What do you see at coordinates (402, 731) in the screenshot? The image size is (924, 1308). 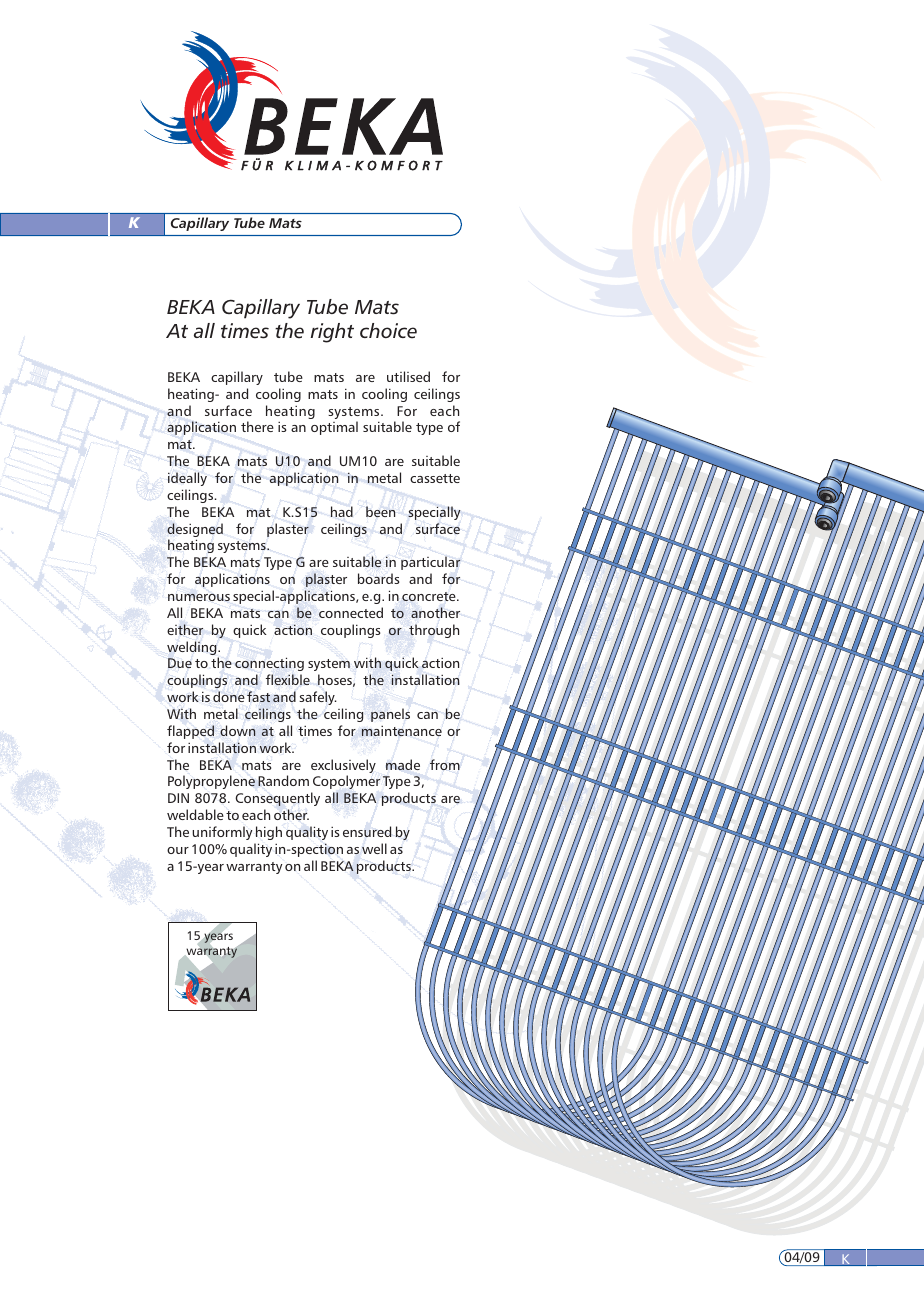 I see `maintenance` at bounding box center [402, 731].
